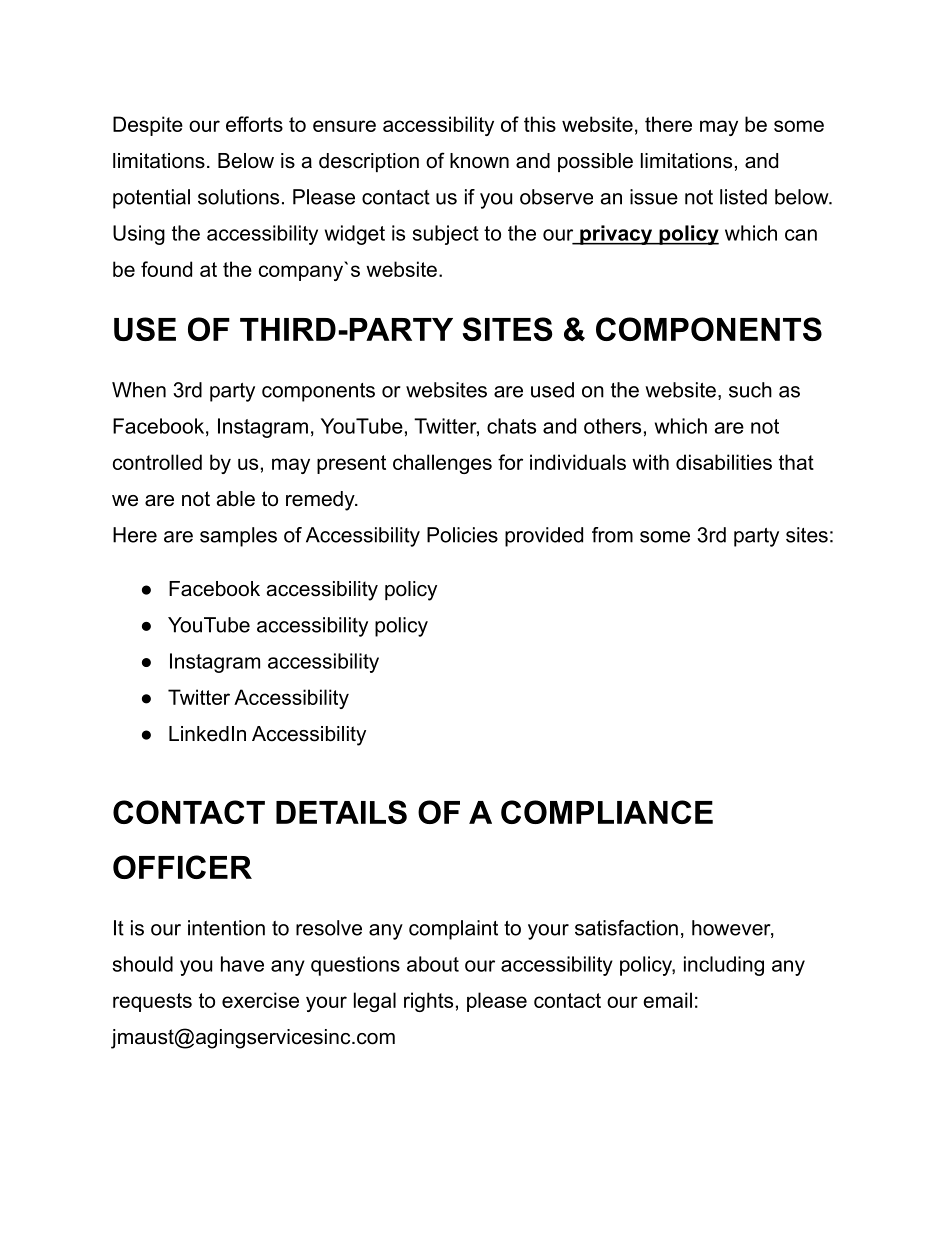 The height and width of the screenshot is (1233, 952). What do you see at coordinates (242, 964) in the screenshot?
I see `have` at bounding box center [242, 964].
